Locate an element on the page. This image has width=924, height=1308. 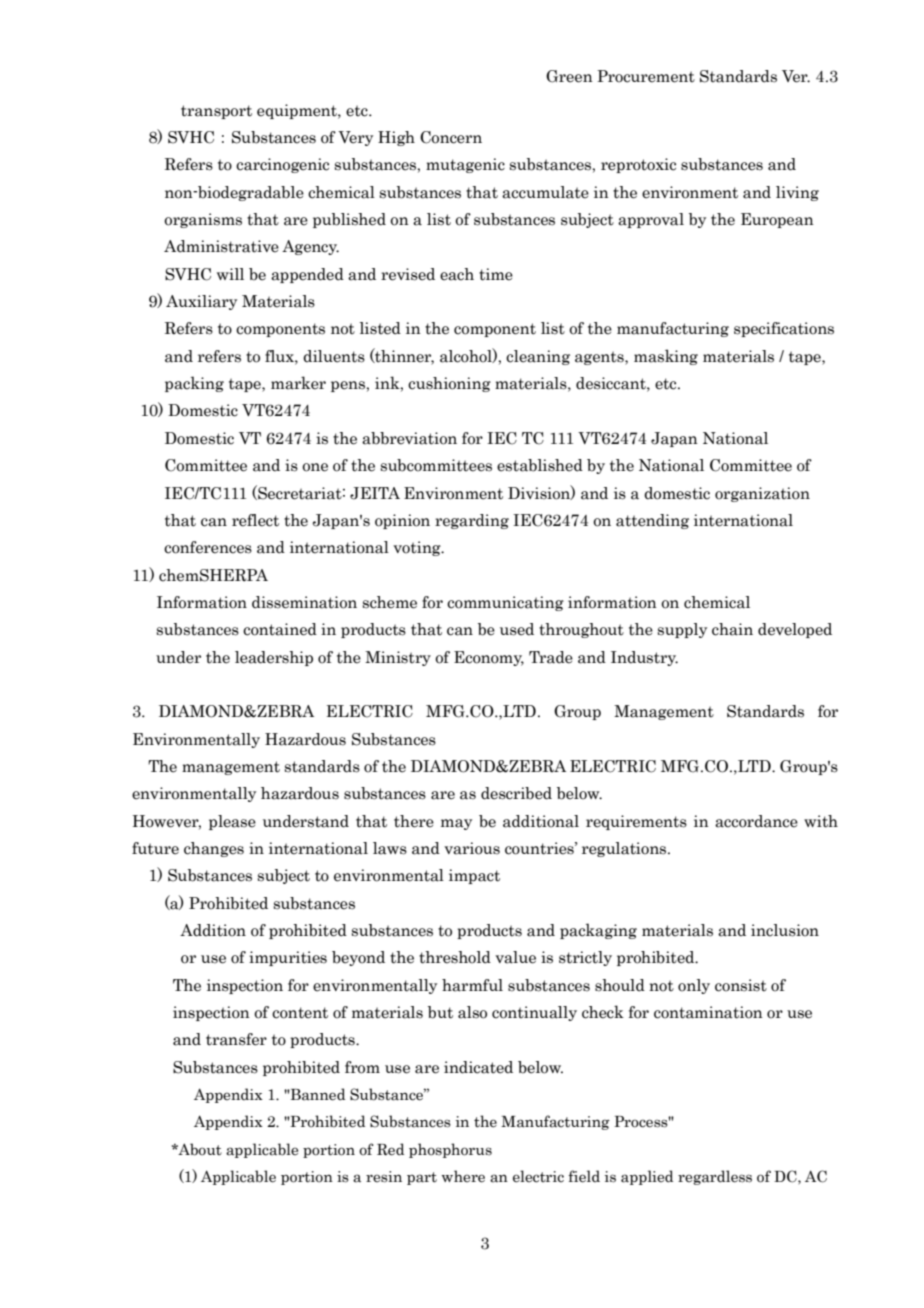
transfer is located at coordinates (236, 1039).
